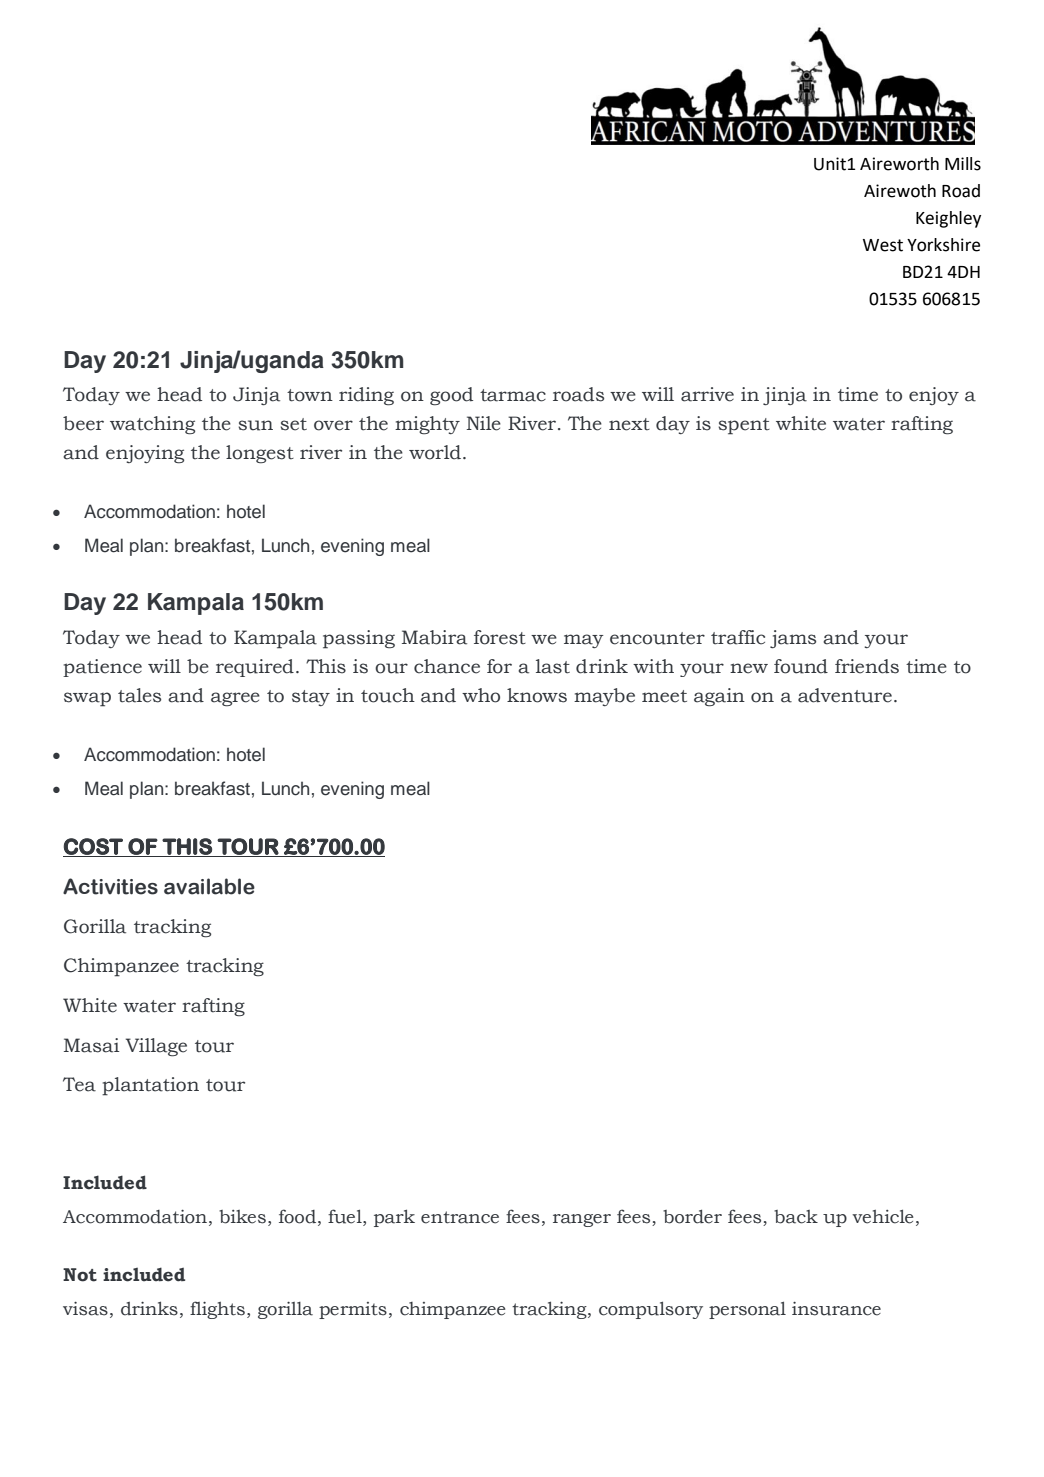 The height and width of the screenshot is (1477, 1044). I want to click on spent, so click(744, 426).
